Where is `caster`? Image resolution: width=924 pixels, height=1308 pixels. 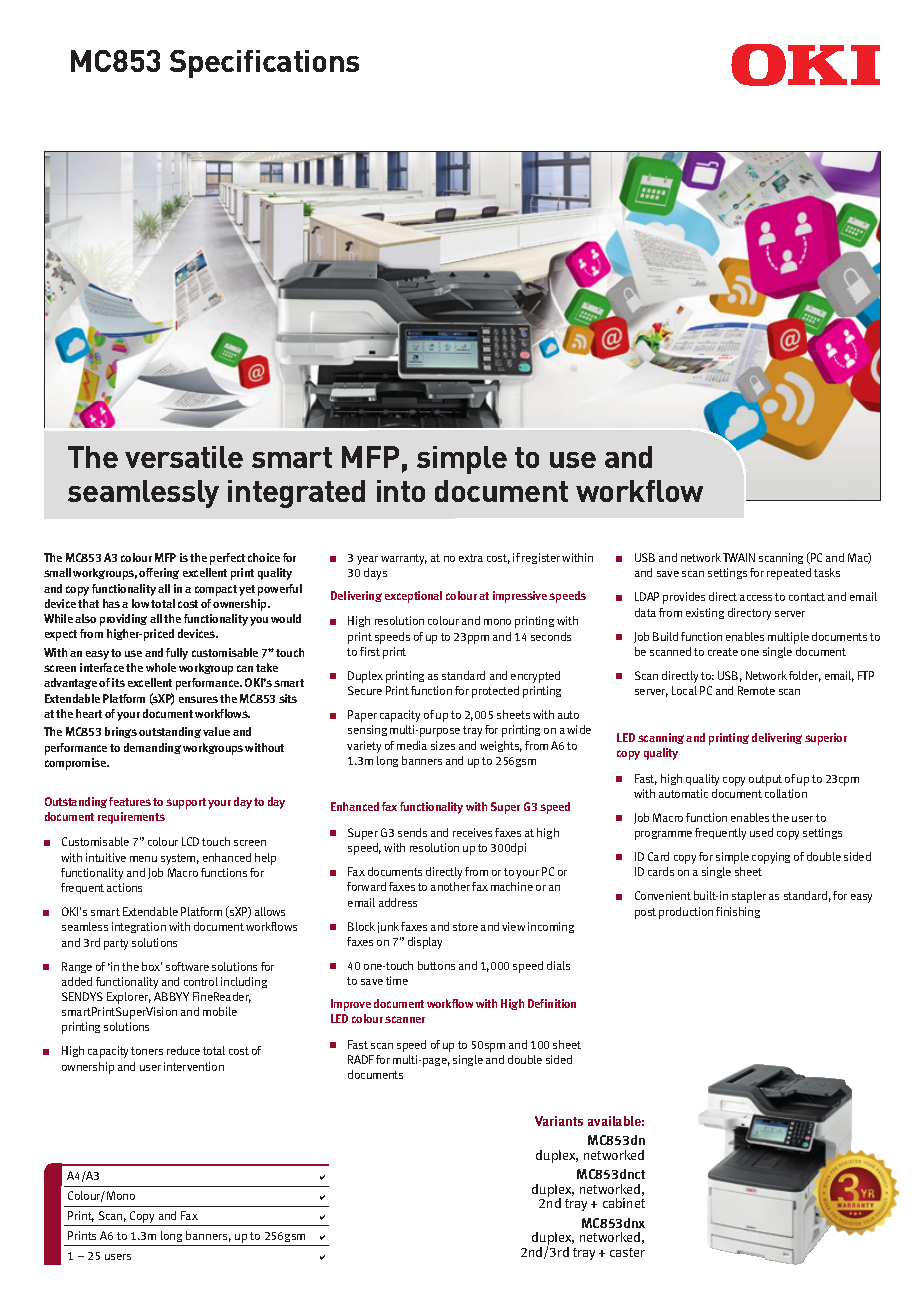
caster is located at coordinates (627, 1252).
